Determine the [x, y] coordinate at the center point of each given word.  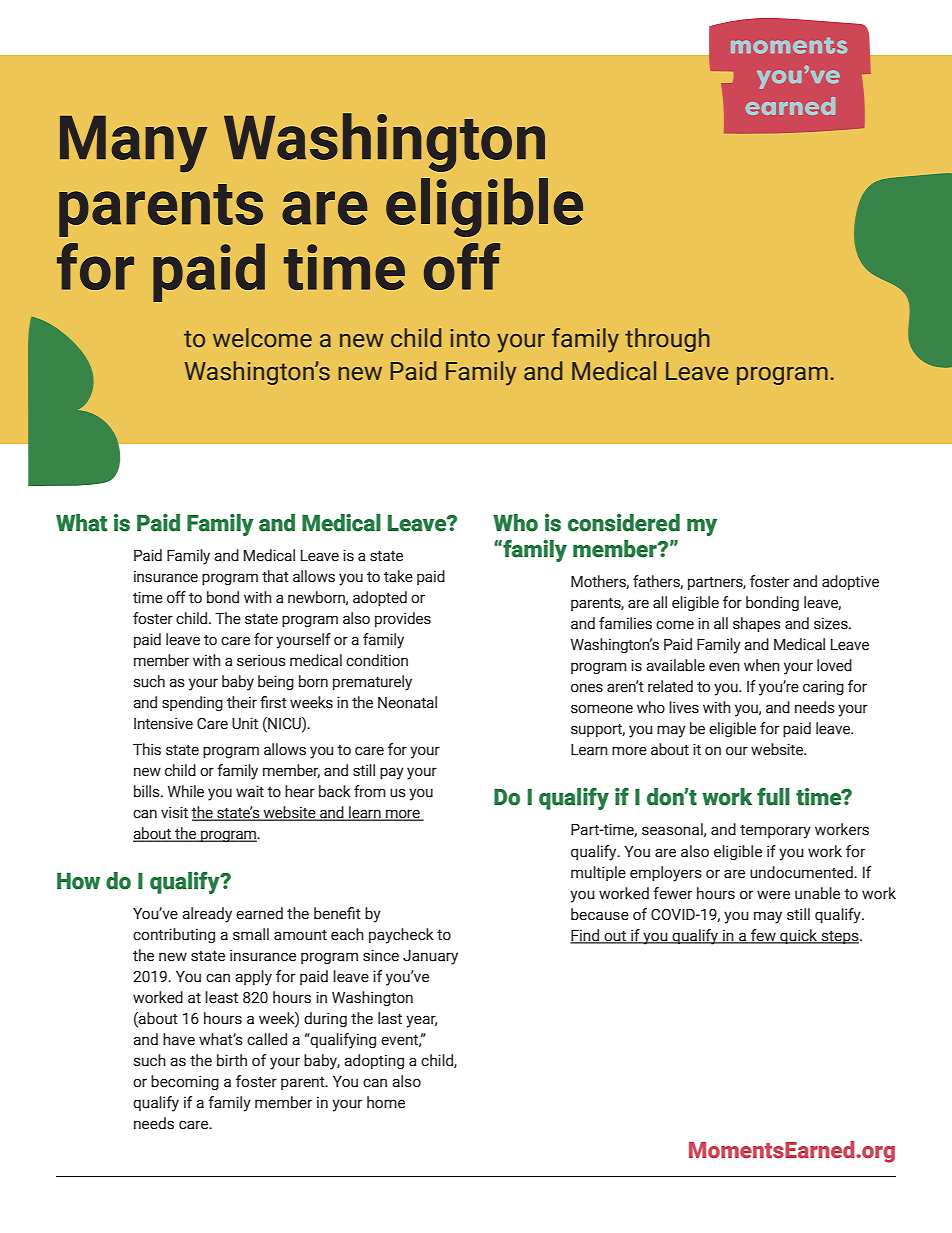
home [386, 1102]
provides [403, 619]
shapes [757, 624]
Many [133, 144]
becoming [185, 1082]
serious [261, 660]
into [470, 338]
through [667, 340]
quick [799, 936]
